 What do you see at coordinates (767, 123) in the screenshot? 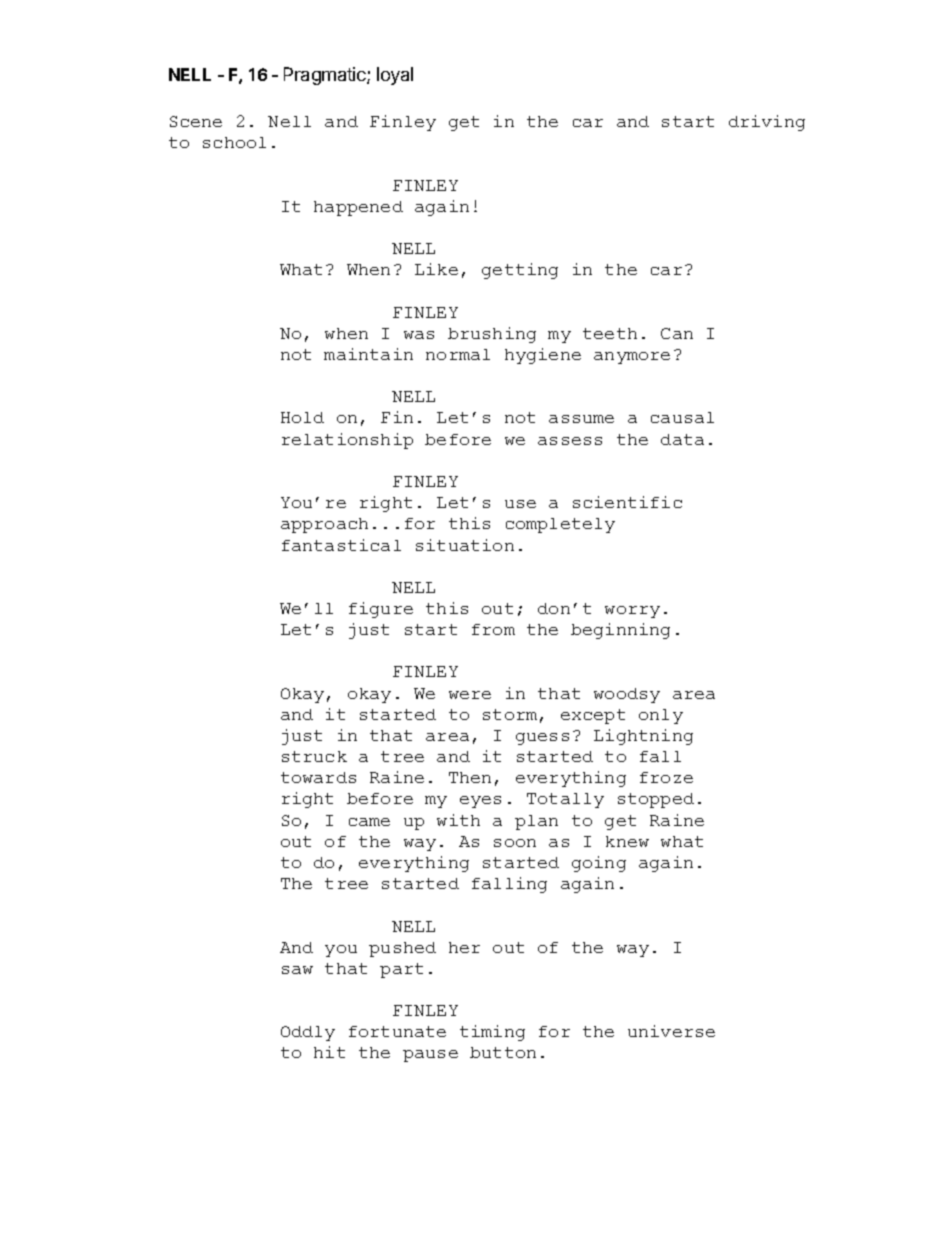
I see `driving` at bounding box center [767, 123].
